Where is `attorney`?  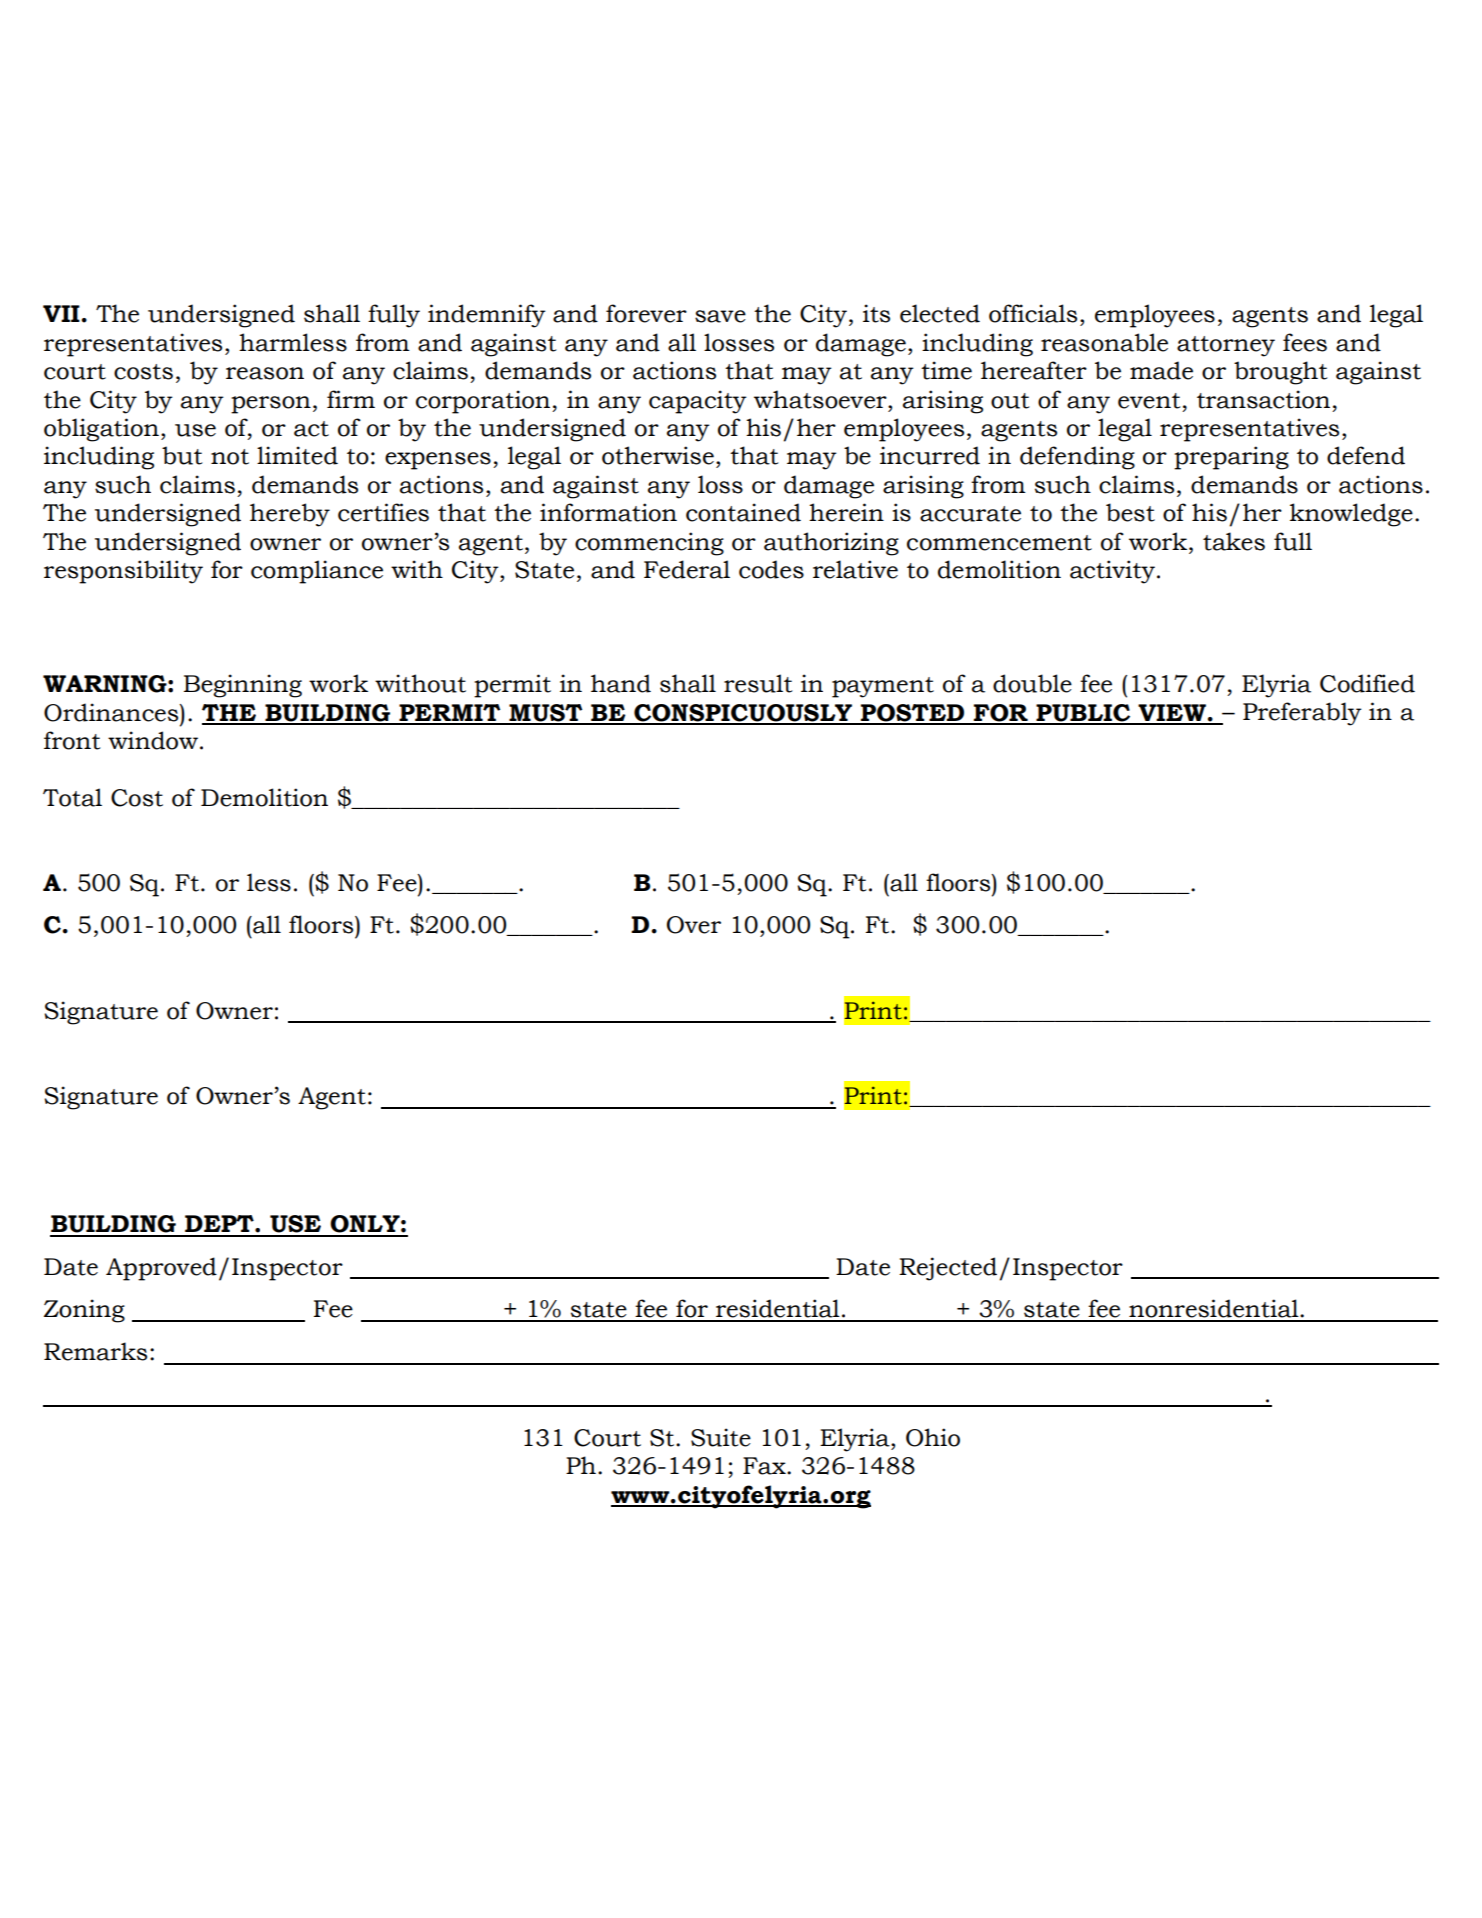 attorney is located at coordinates (1226, 346).
